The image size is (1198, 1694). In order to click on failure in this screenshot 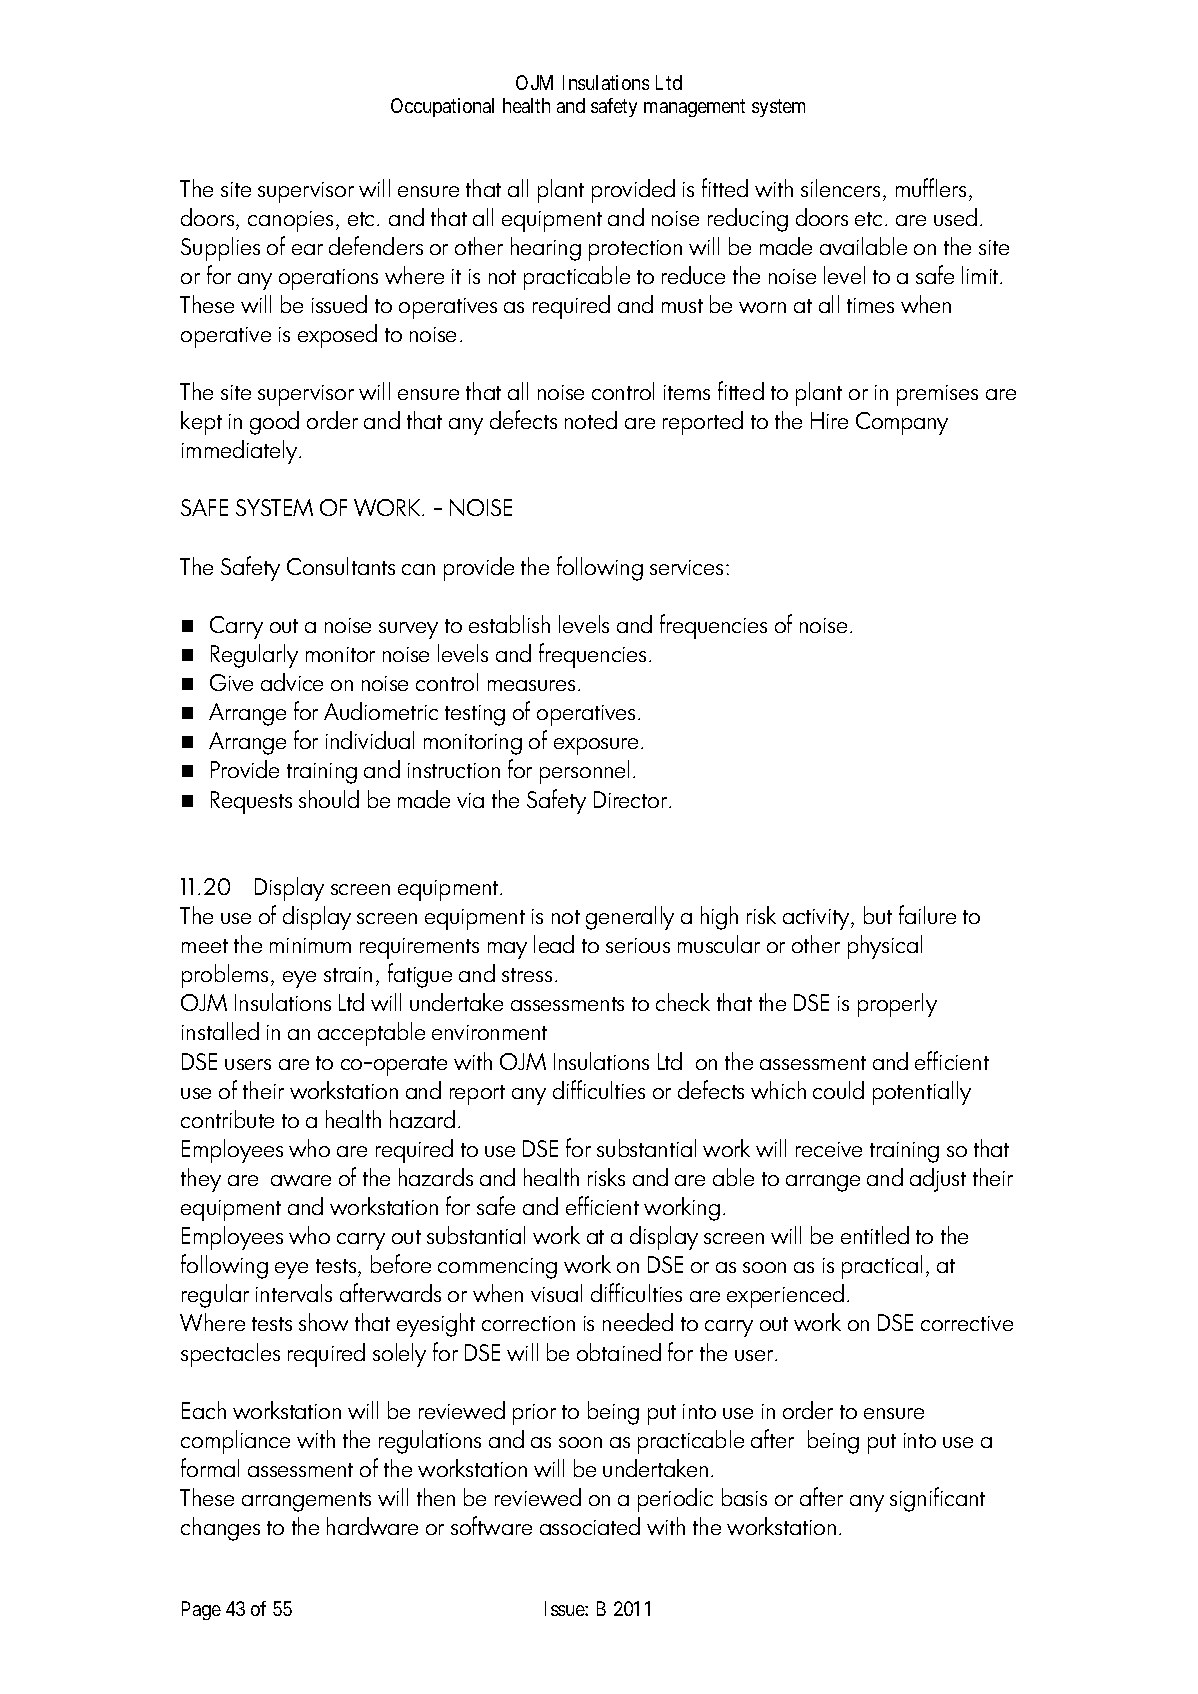, I will do `click(927, 914)`.
